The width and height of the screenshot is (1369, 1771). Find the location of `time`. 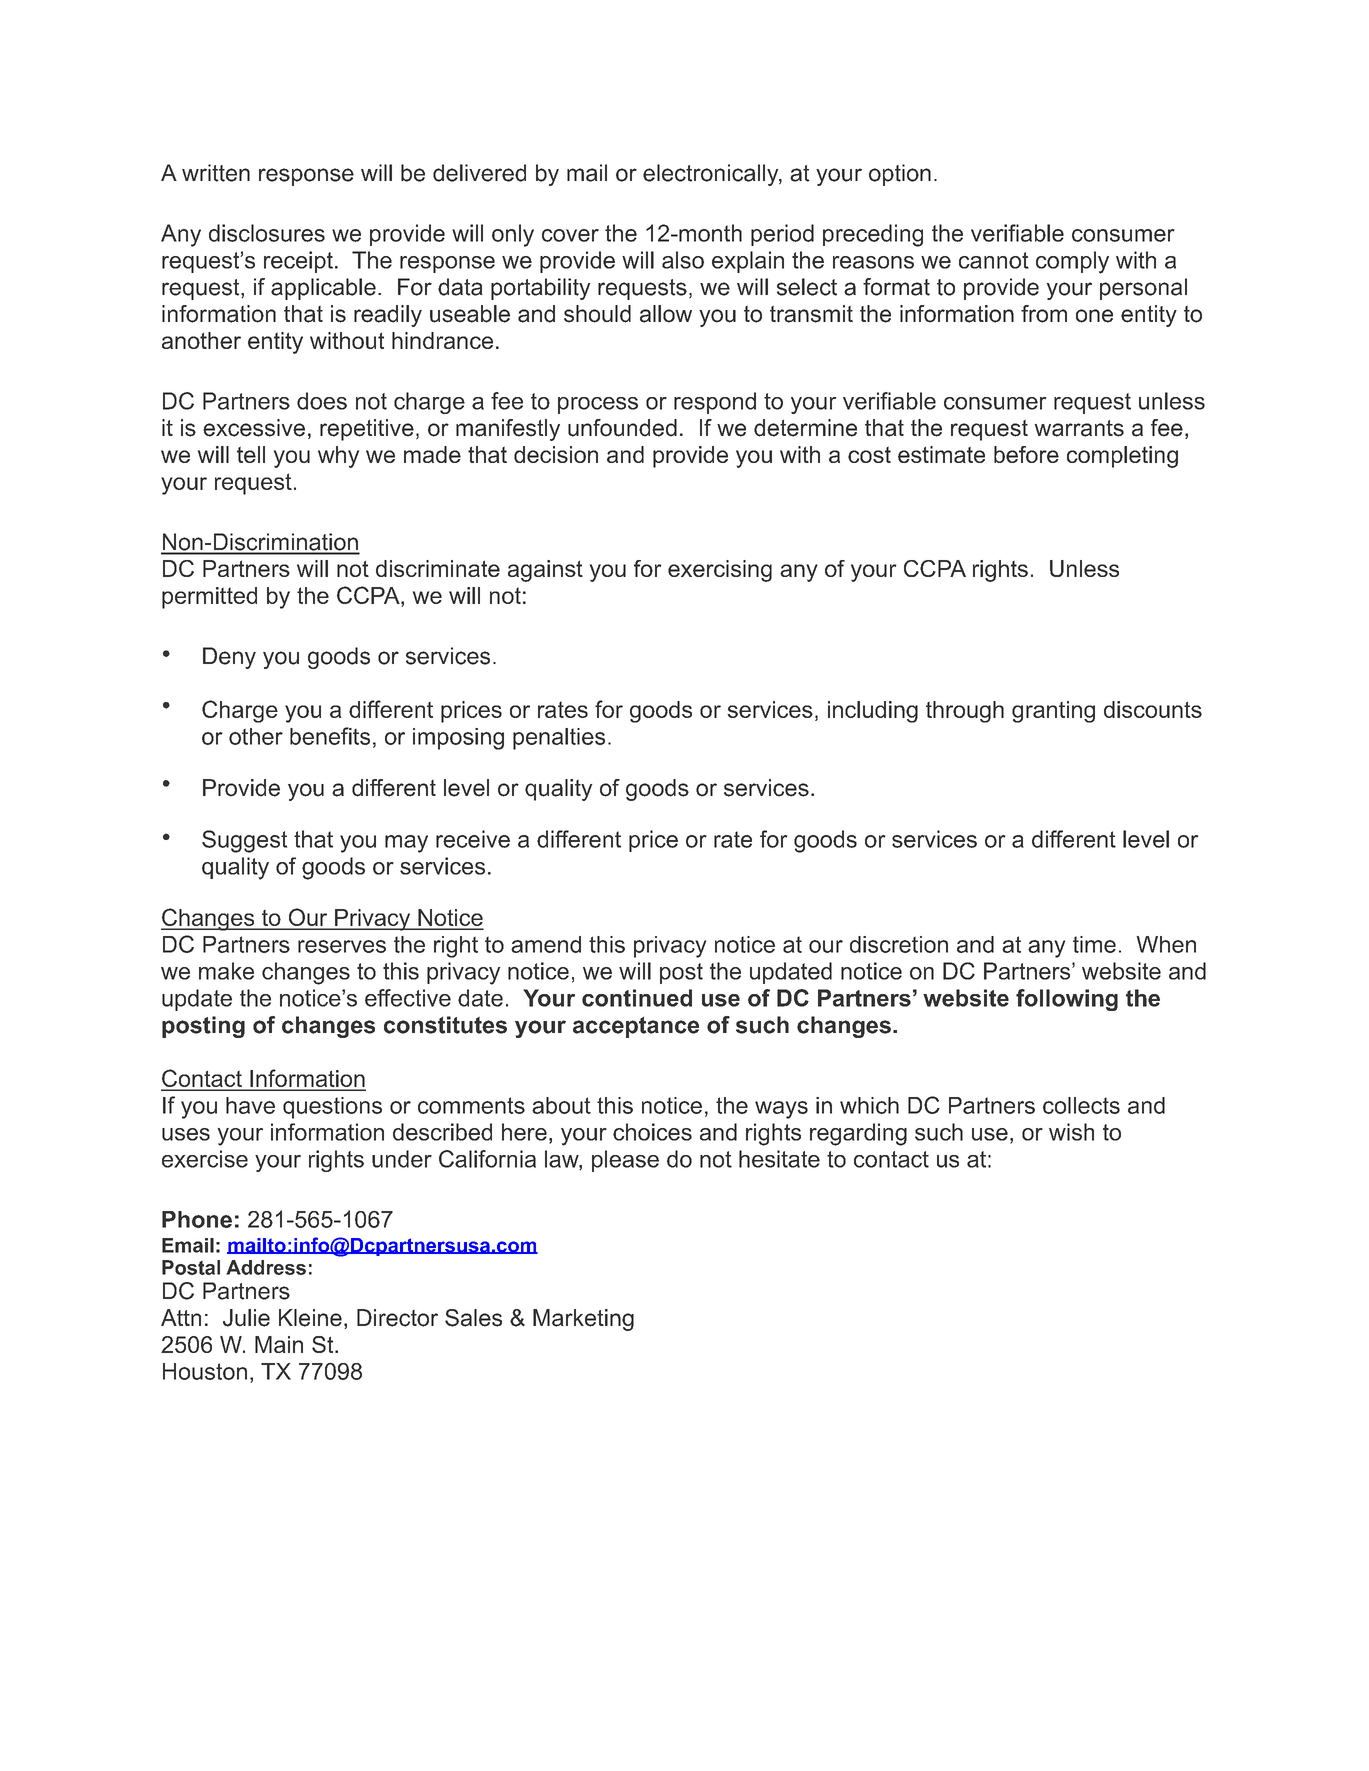

time is located at coordinates (1094, 944).
